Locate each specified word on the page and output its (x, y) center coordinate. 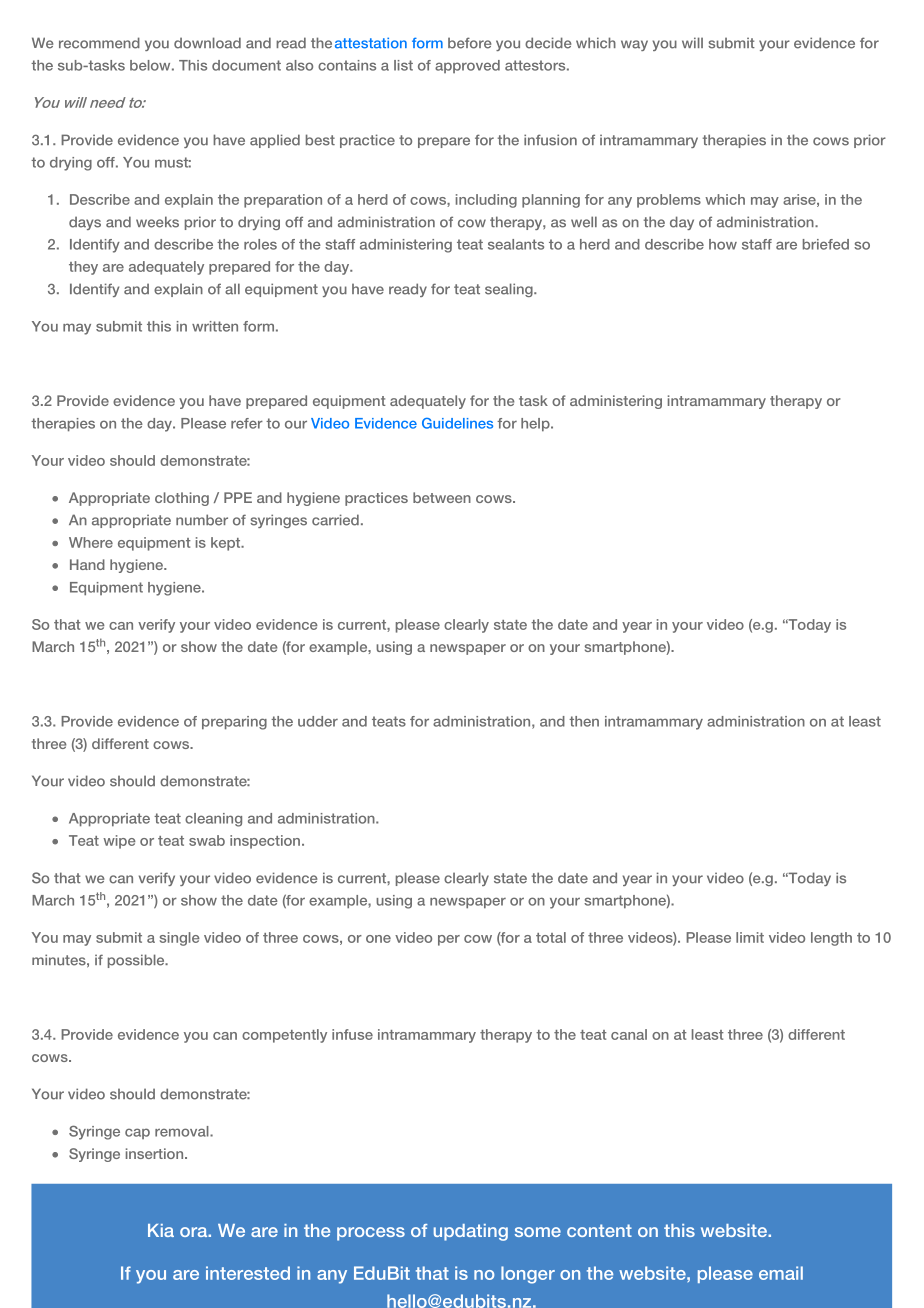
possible (137, 961)
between (442, 497)
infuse (352, 1034)
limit (750, 937)
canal (629, 1034)
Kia (161, 1230)
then (584, 721)
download (207, 43)
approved (467, 66)
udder (318, 721)
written (215, 326)
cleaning (213, 820)
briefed (826, 244)
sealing (510, 290)
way (634, 45)
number (202, 520)
